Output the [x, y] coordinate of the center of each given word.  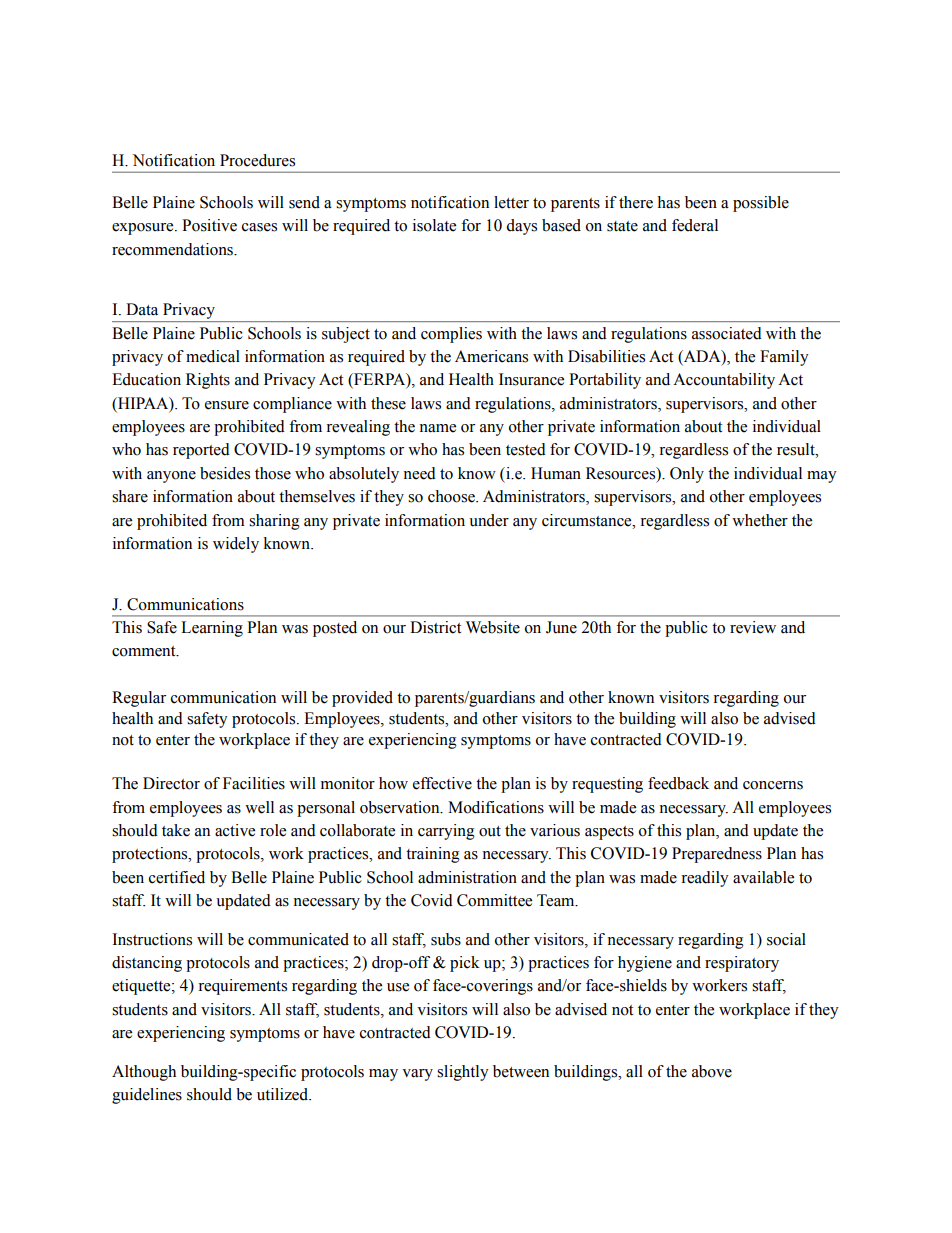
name [437, 428]
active [235, 830]
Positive [209, 225]
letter [511, 202]
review [753, 627]
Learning [212, 629]
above [712, 1071]
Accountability [724, 381]
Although [144, 1073]
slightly [463, 1073]
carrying [446, 832]
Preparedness [717, 855]
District [435, 627]
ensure [227, 405]
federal [695, 225]
